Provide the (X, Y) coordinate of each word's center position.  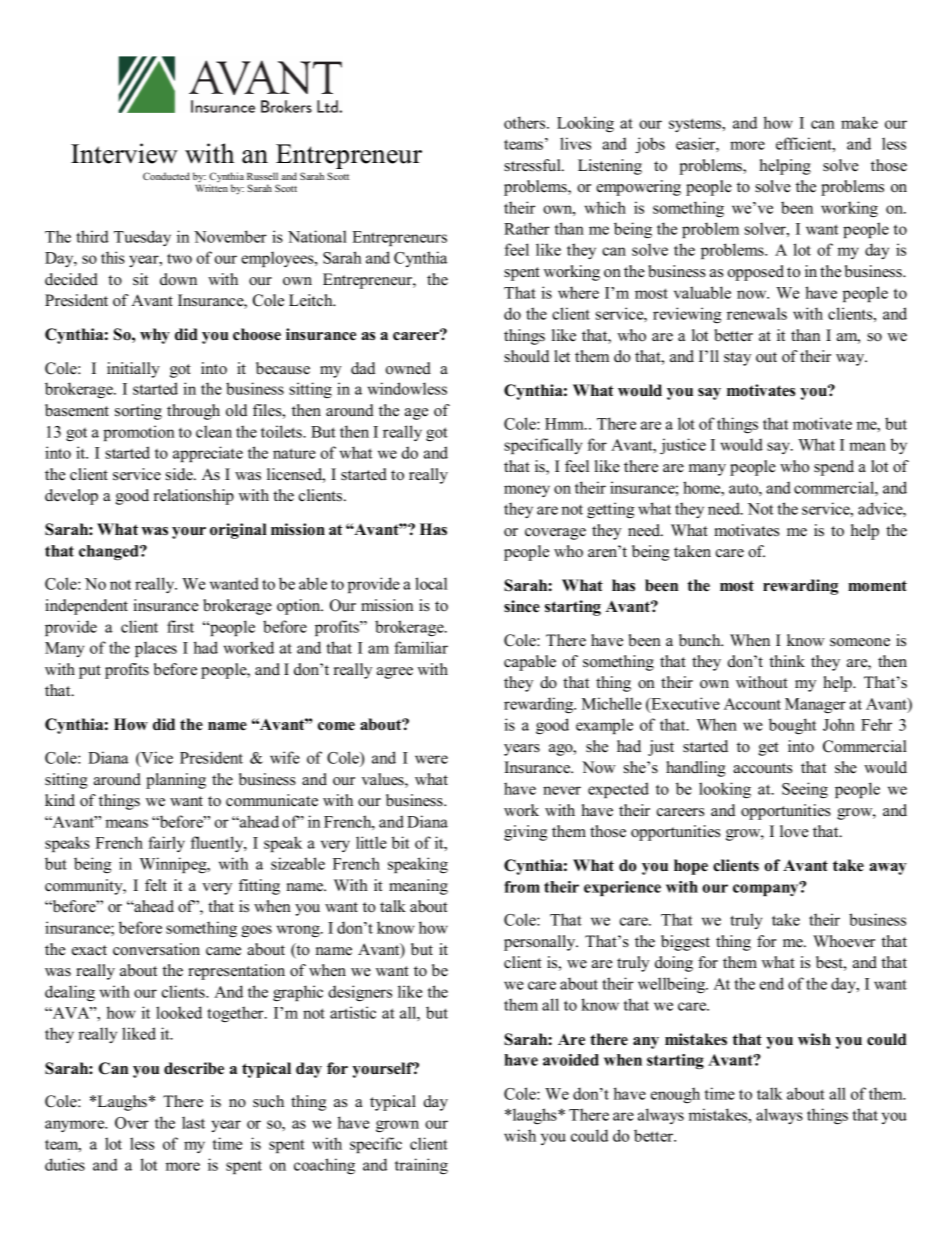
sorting (138, 412)
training (421, 1166)
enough (675, 1095)
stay (737, 359)
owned (408, 368)
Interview (124, 153)
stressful (533, 165)
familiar (421, 647)
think (787, 661)
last (193, 1122)
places (156, 649)
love (794, 831)
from (522, 887)
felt (156, 885)
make (859, 122)
